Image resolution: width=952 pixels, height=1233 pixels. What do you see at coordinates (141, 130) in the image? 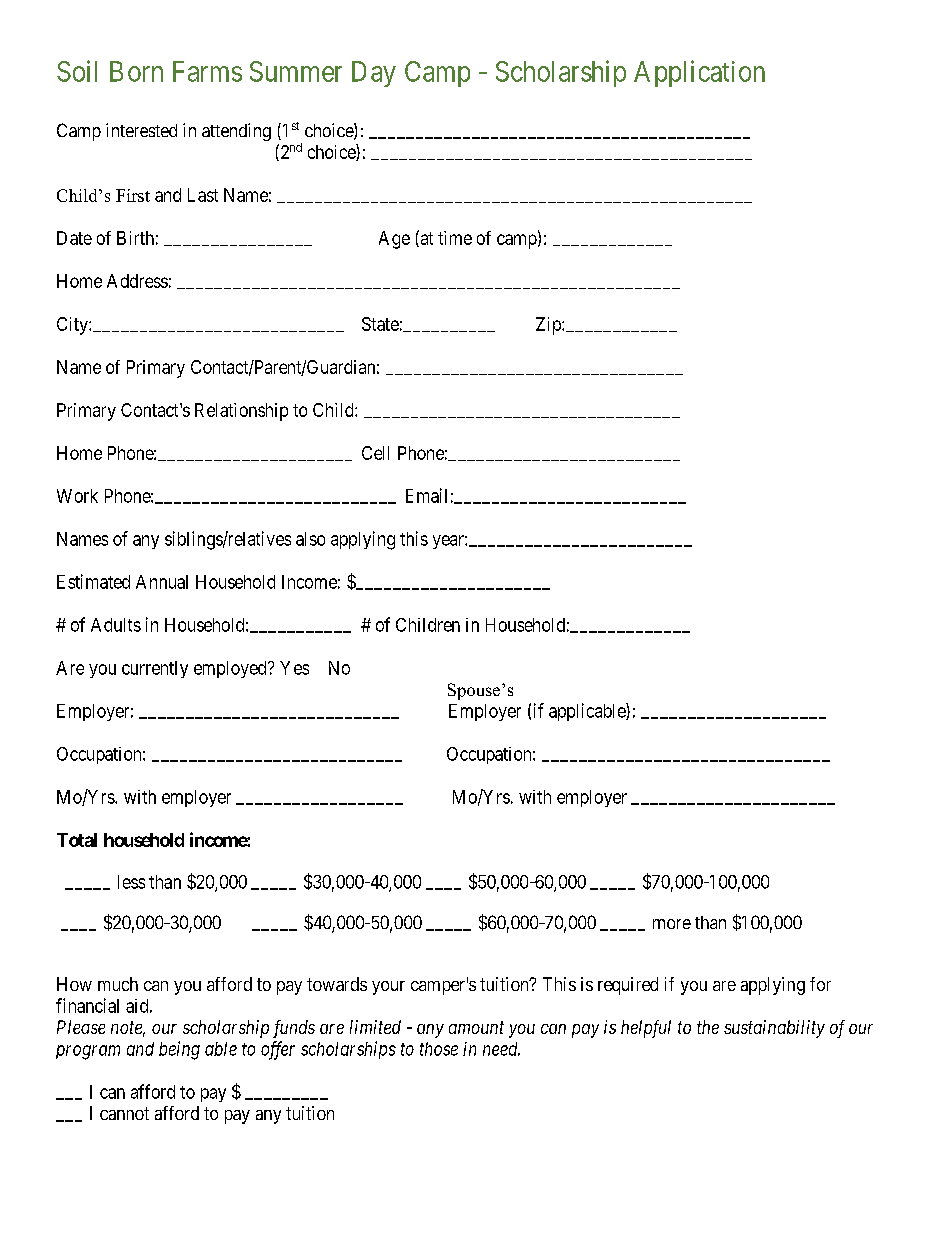
I see `interested` at bounding box center [141, 130].
